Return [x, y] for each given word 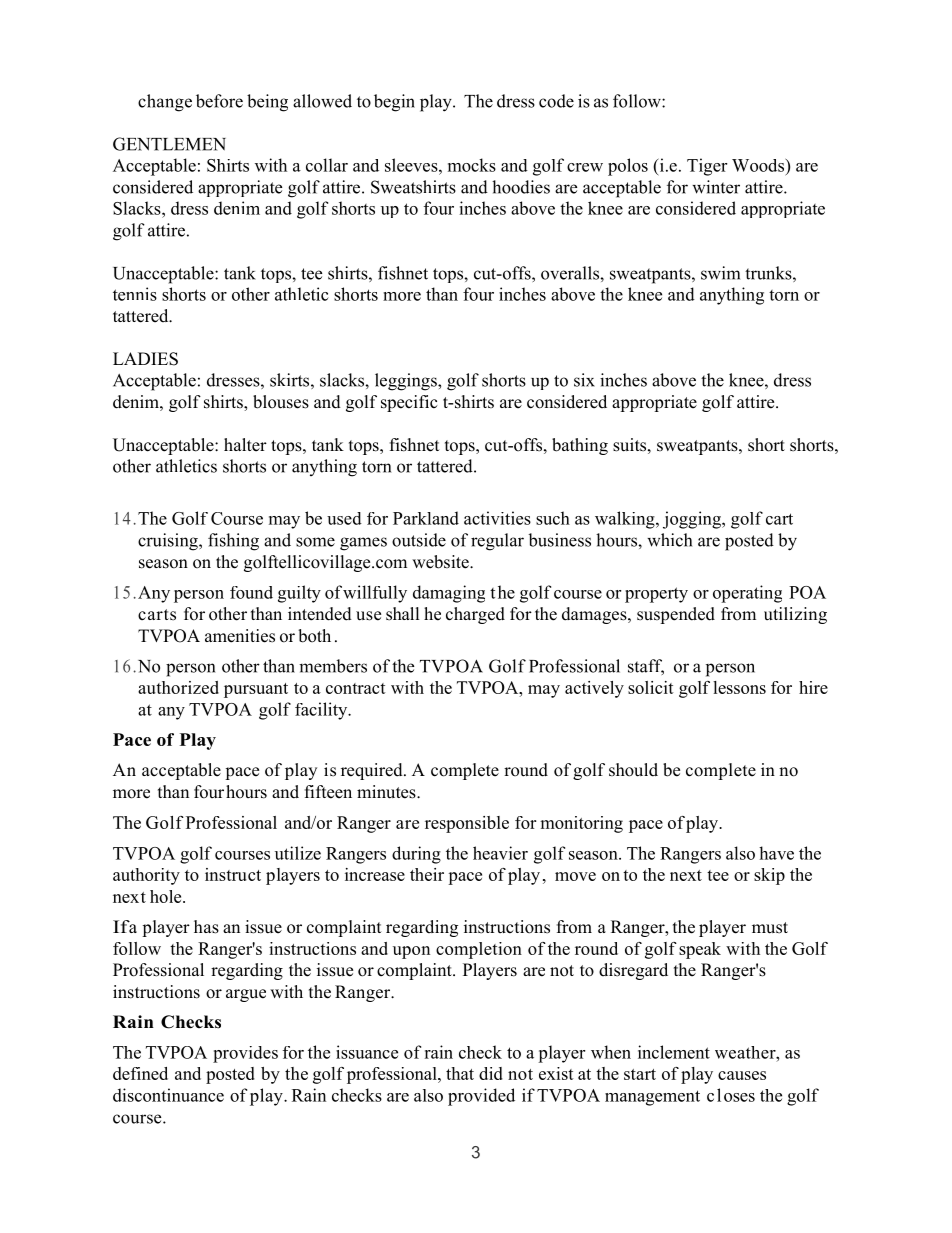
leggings [407, 382]
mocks [472, 165]
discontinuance [168, 1095]
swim [720, 273]
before [219, 101]
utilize [298, 853]
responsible [467, 824]
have [776, 853]
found [251, 592]
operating [747, 594]
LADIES [145, 359]
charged [475, 615]
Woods [759, 165]
